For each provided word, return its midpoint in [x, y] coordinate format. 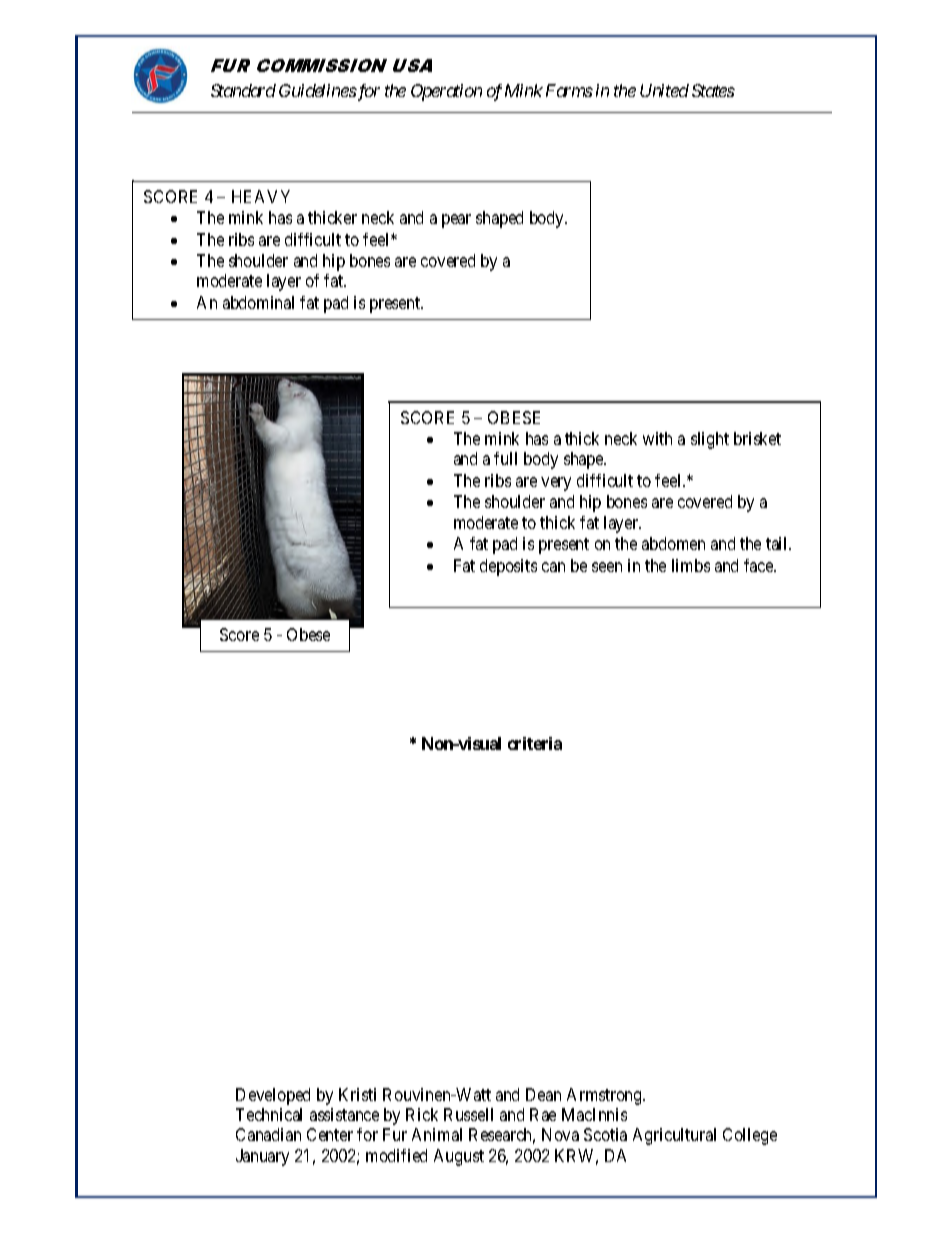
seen [607, 567]
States [713, 90]
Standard [243, 90]
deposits [508, 567]
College [750, 1136]
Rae [543, 1114]
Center [330, 1134]
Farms [569, 90]
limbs [691, 565]
